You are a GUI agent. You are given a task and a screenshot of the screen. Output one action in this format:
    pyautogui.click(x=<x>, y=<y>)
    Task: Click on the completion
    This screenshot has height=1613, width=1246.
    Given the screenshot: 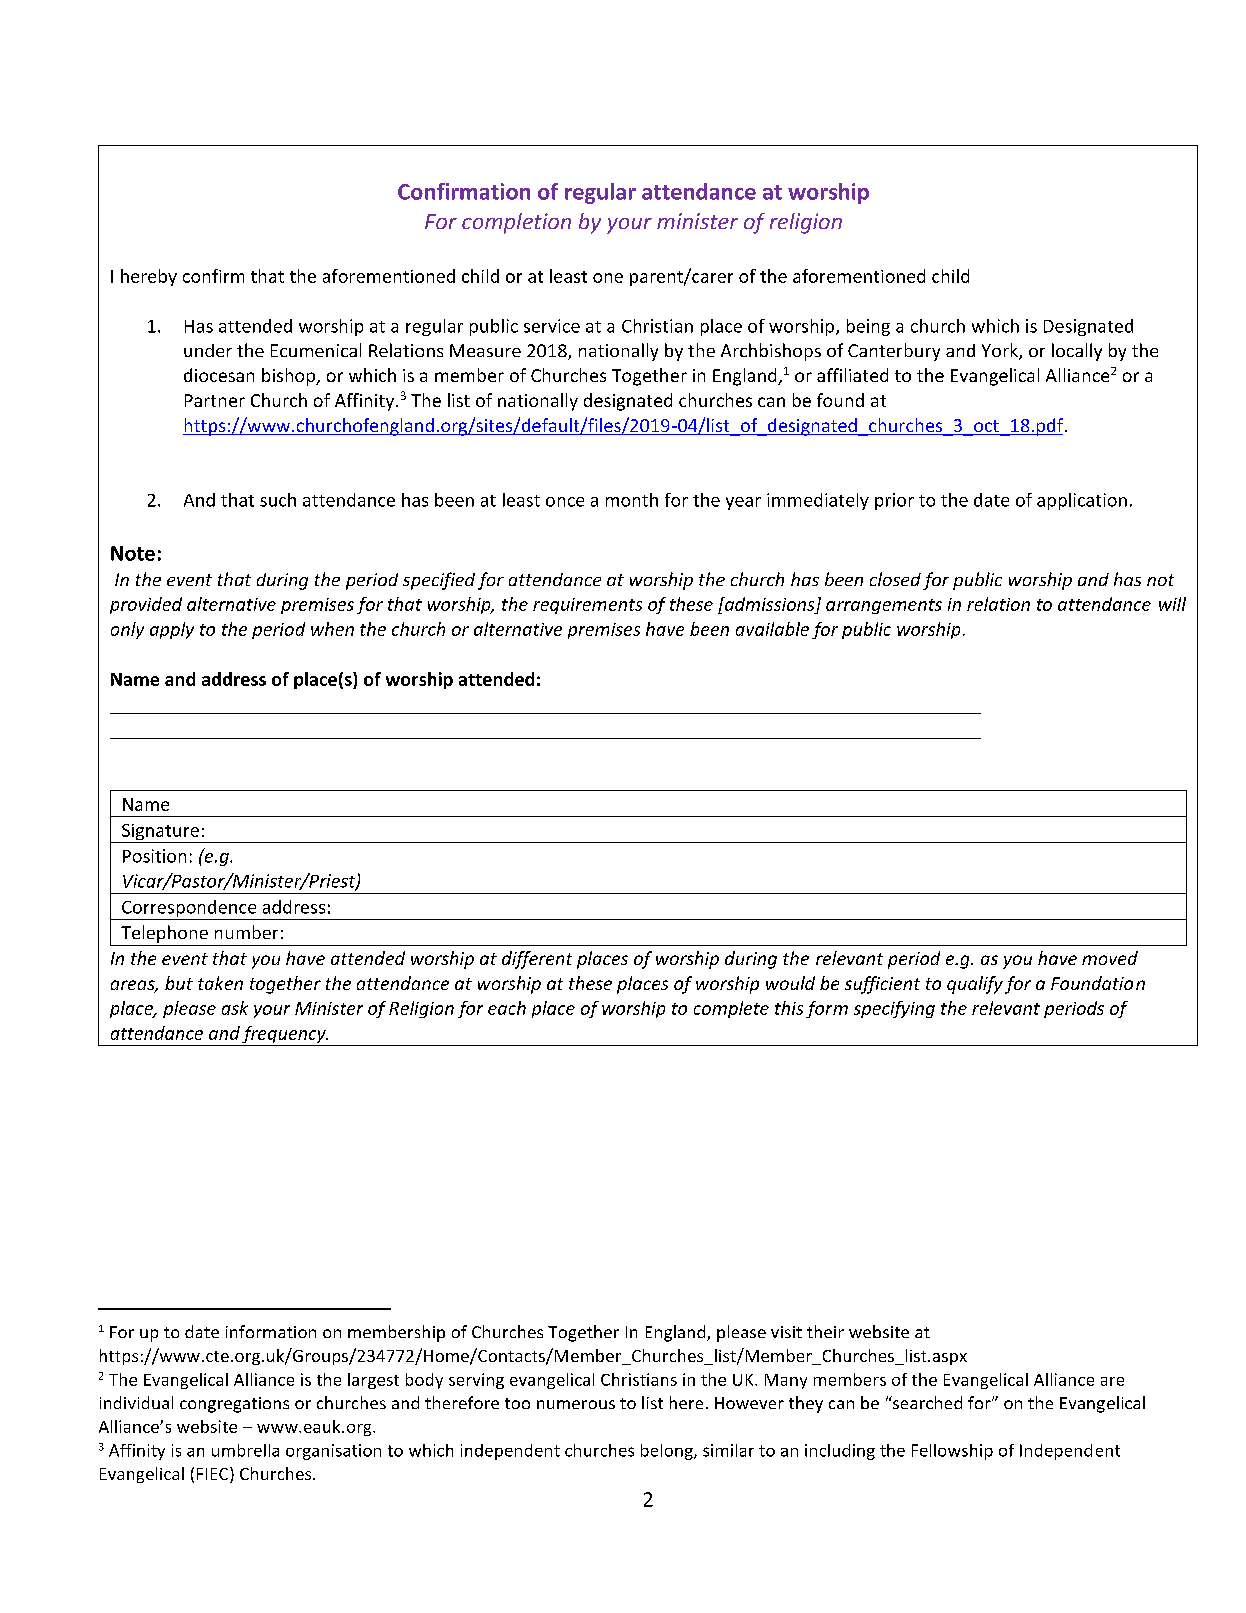 What is the action you would take?
    pyautogui.click(x=516, y=223)
